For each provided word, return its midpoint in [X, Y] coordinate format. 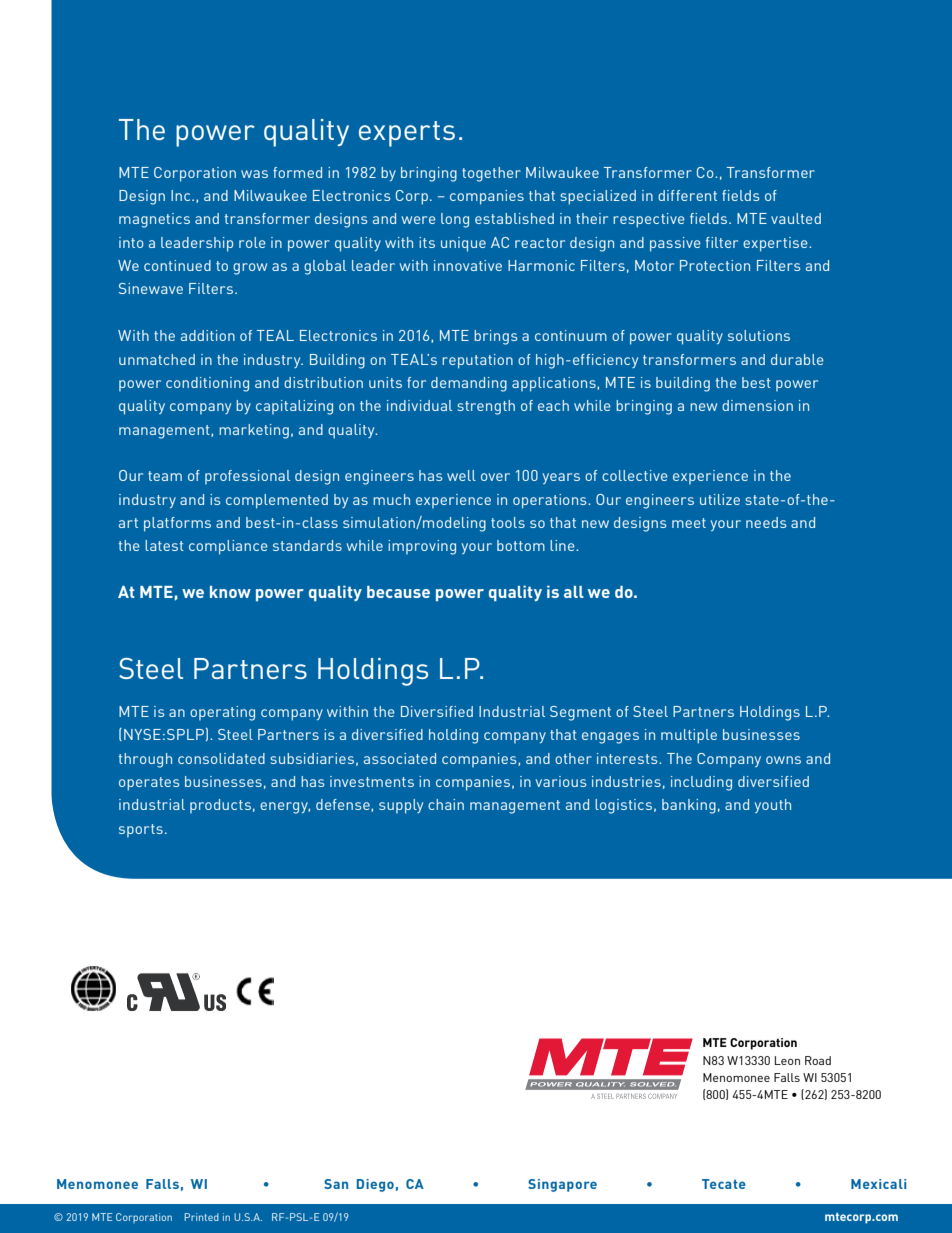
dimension [757, 405]
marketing [254, 431]
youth [773, 806]
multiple [689, 736]
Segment [580, 713]
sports [141, 830]
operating [222, 713]
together [491, 174]
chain [446, 804]
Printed [202, 1217]
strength [486, 407]
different [687, 195]
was [254, 174]
